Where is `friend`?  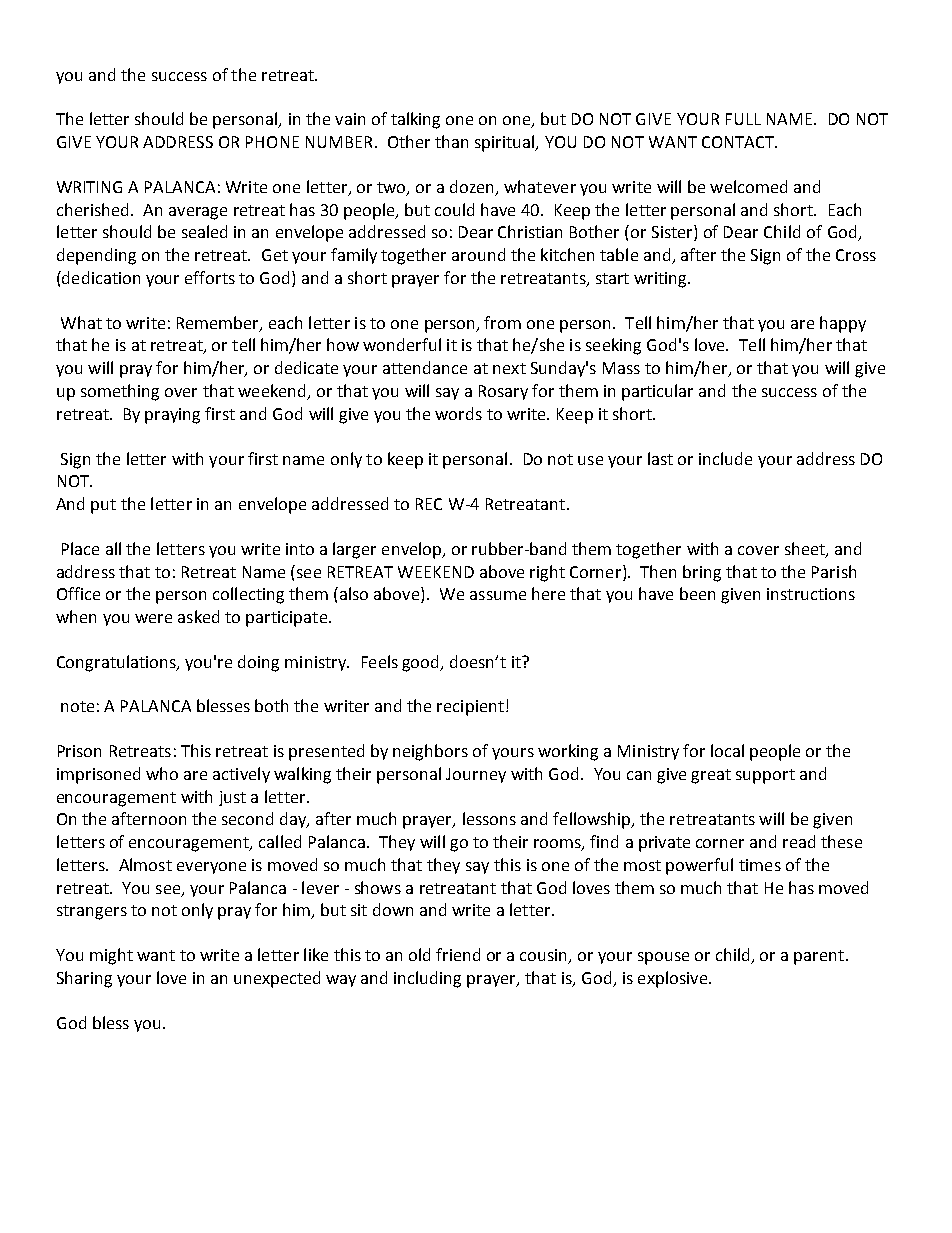
friend is located at coordinates (458, 954).
